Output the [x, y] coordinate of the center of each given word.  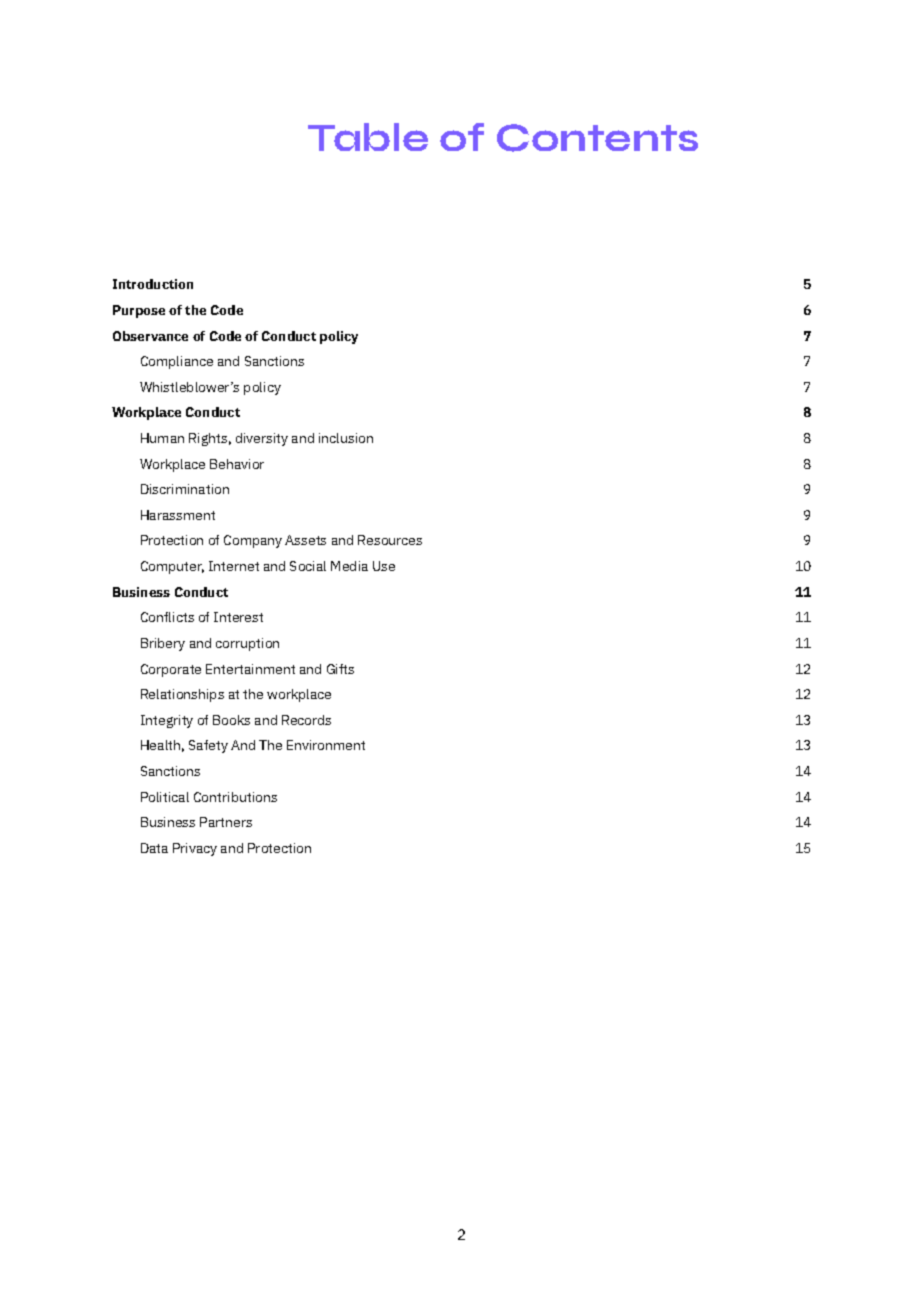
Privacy [195, 849]
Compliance [177, 362]
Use [384, 566]
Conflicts [167, 617]
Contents [597, 138]
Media [349, 566]
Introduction [153, 284]
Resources [390, 540]
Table [368, 137]
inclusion [346, 438]
